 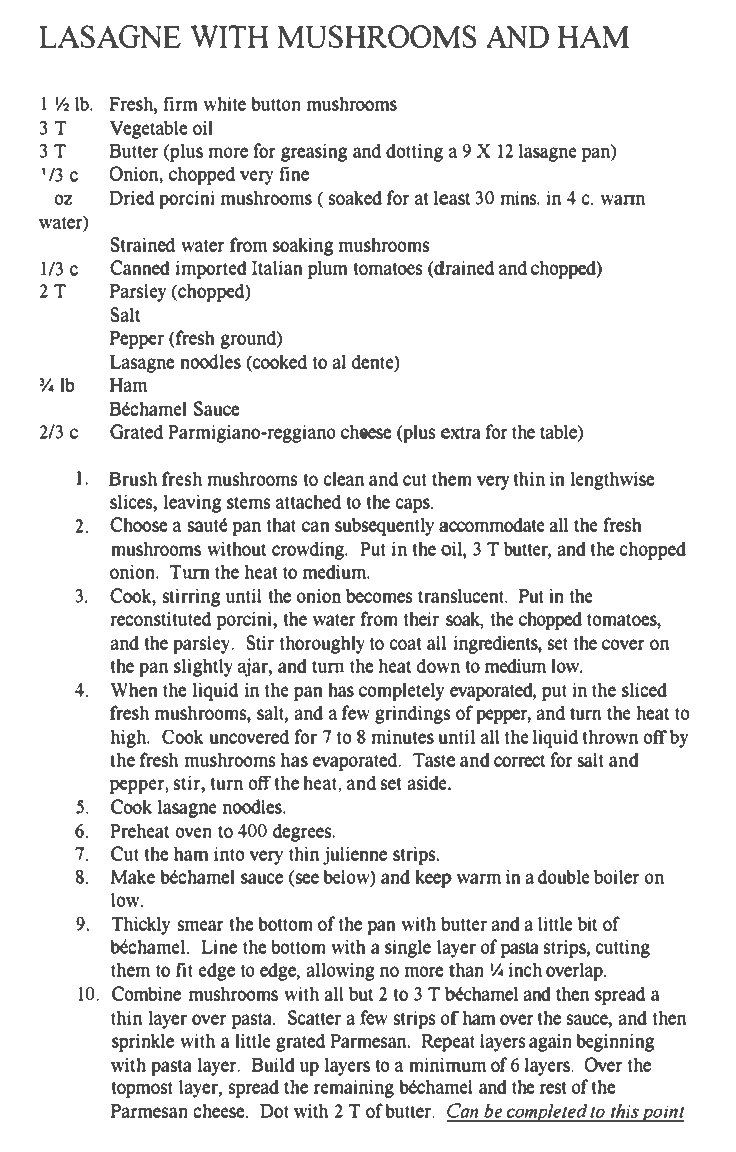 I want to click on becomes, so click(x=379, y=595).
